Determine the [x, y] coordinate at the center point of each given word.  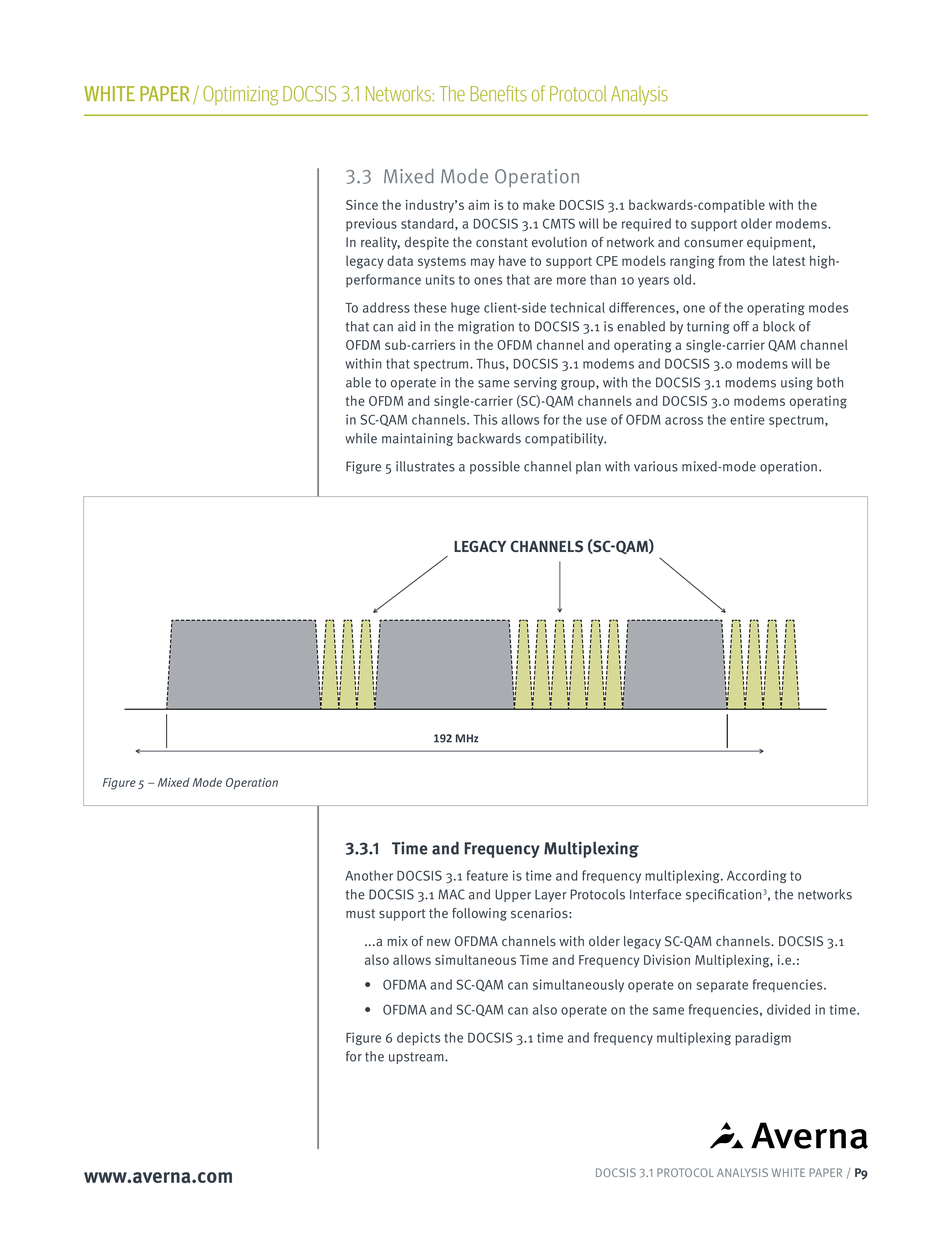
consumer [713, 243]
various [656, 466]
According [756, 876]
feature [487, 875]
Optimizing [240, 96]
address [386, 307]
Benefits [498, 93]
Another [369, 875]
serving [535, 383]
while [361, 438]
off [741, 326]
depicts [418, 1039]
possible [495, 467]
